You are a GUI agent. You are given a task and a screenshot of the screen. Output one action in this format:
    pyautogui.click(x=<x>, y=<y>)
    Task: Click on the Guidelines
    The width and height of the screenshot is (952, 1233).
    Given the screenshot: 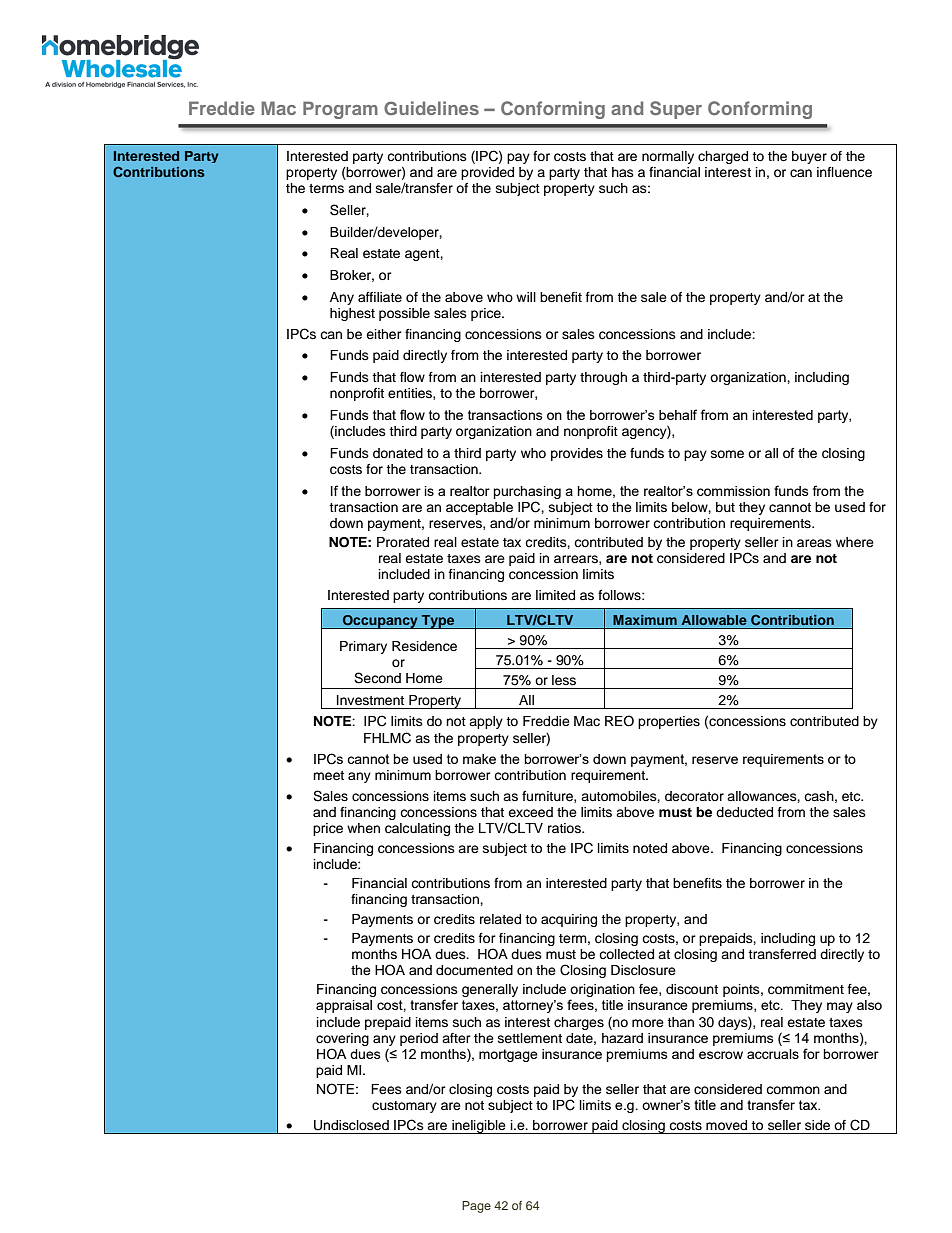 What is the action you would take?
    pyautogui.click(x=431, y=108)
